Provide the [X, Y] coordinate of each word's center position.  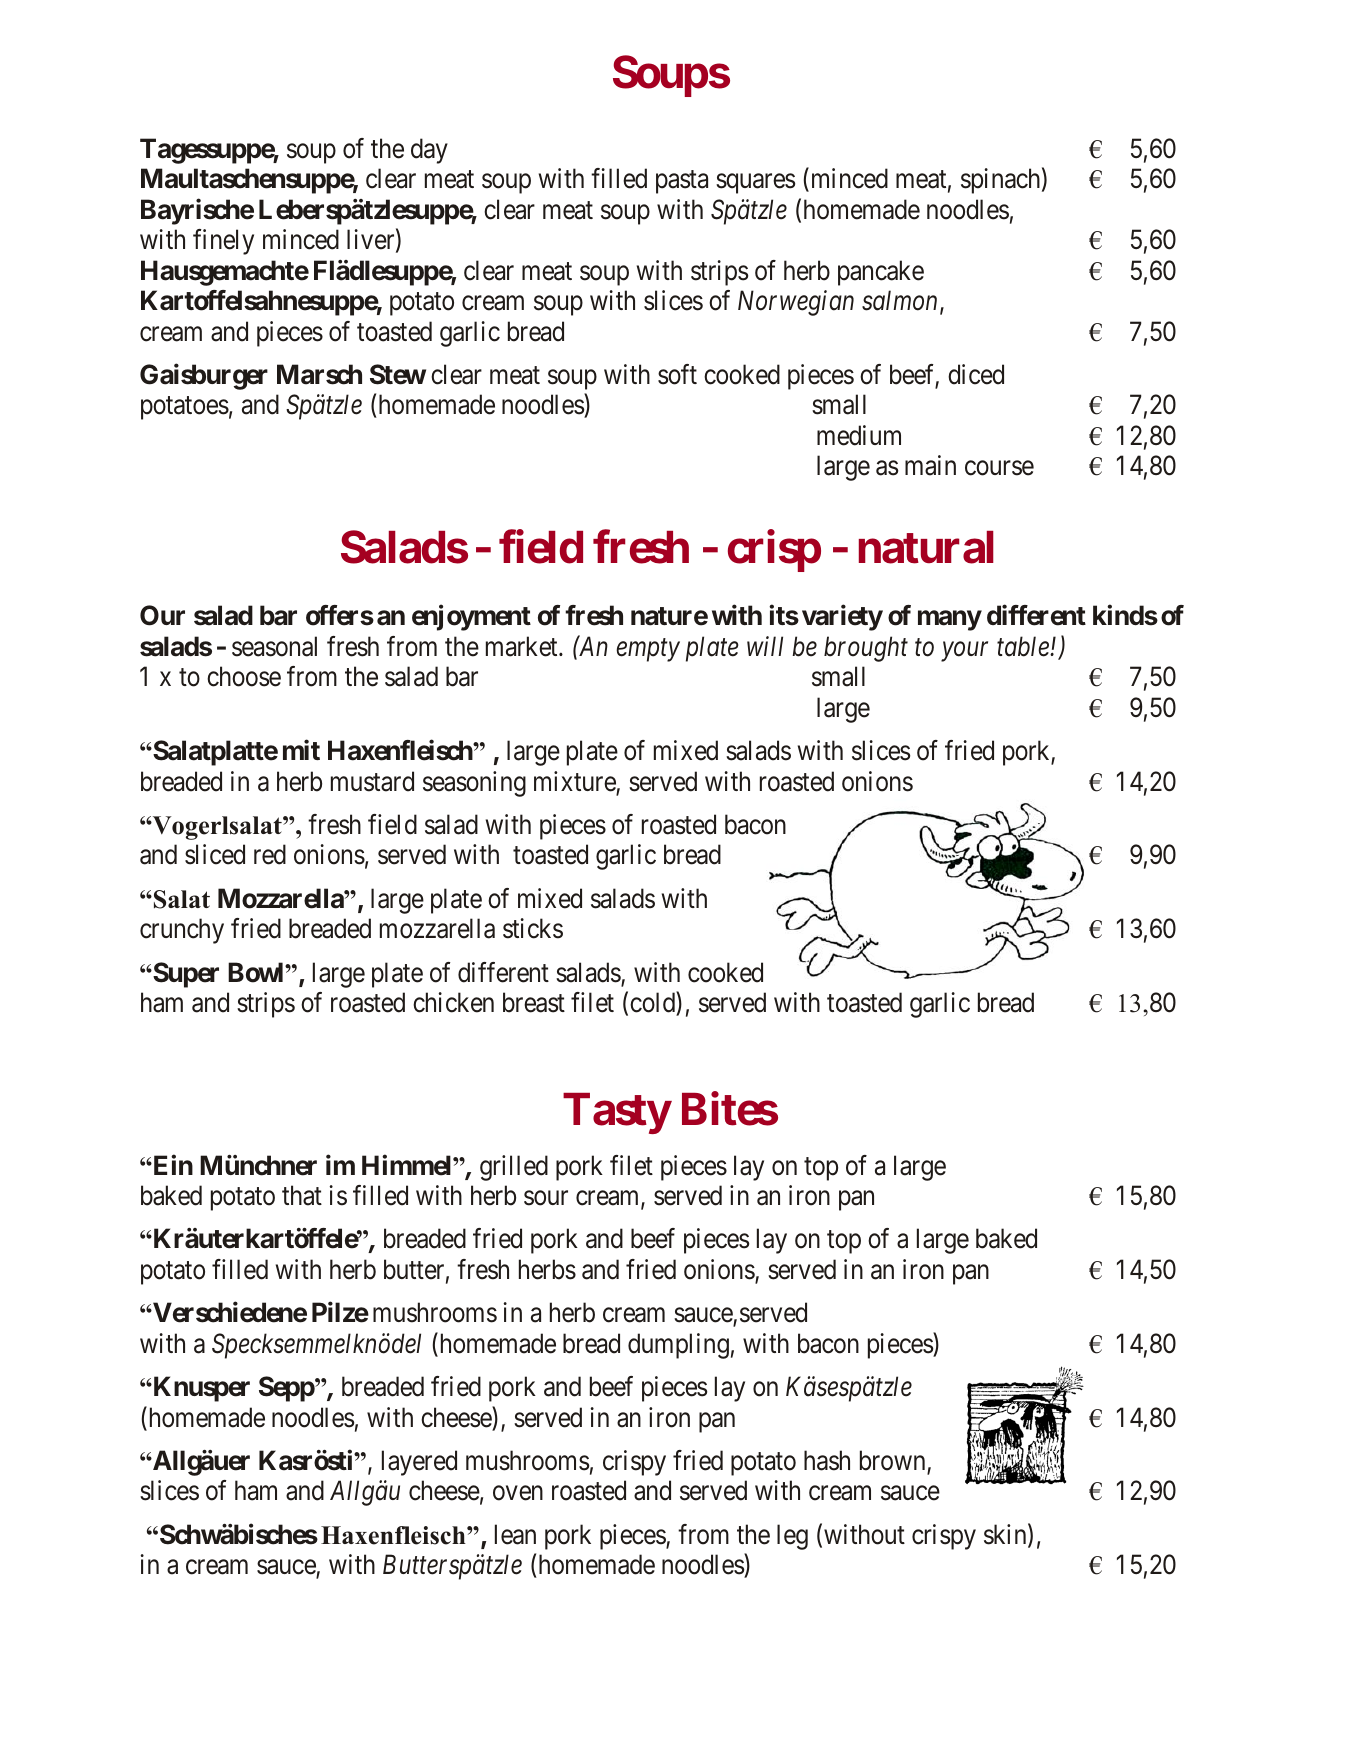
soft [677, 374]
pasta [682, 182]
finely [223, 242]
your [964, 652]
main [930, 465]
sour [546, 1198]
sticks [533, 928]
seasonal [274, 646]
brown [894, 1461]
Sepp [287, 1389]
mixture [575, 782]
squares [755, 184]
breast [534, 1002]
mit [301, 750]
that [302, 1195]
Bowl [257, 972]
